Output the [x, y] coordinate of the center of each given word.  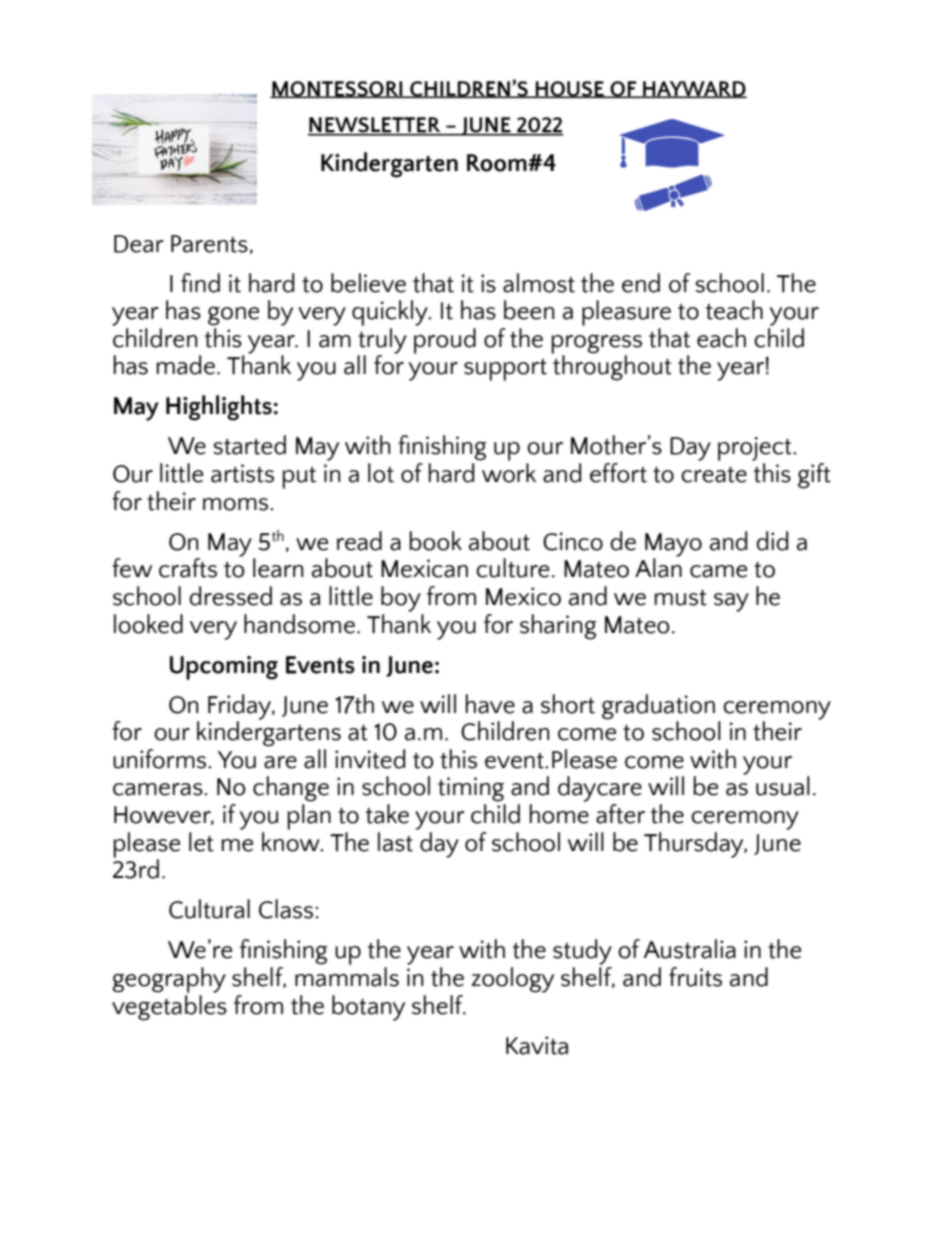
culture [512, 568]
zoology [513, 980]
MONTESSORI [337, 89]
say [731, 602]
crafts [188, 568]
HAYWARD [694, 89]
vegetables [169, 1006]
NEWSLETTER [375, 126]
